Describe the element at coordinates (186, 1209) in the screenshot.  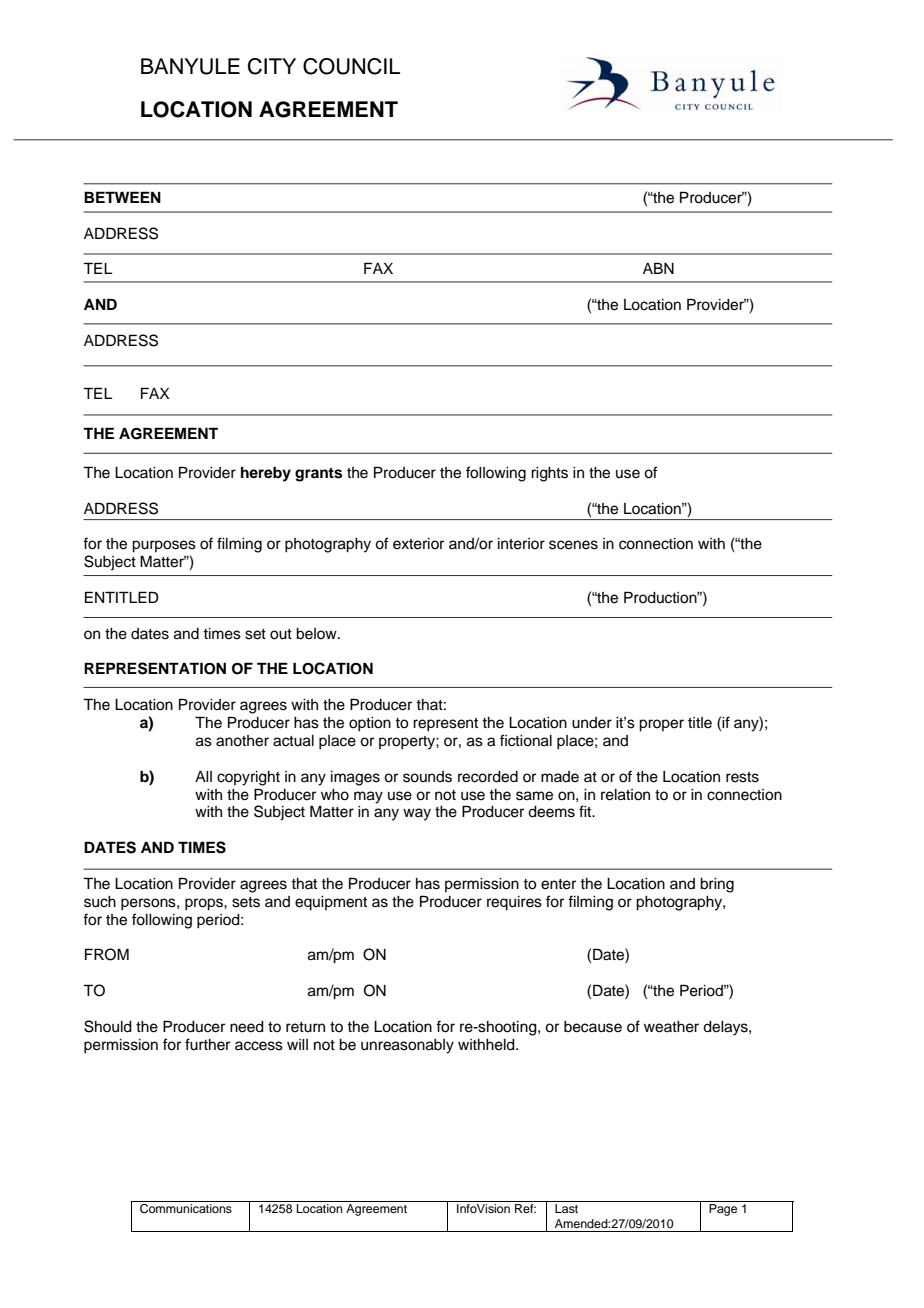
I see `Communications` at that location.
